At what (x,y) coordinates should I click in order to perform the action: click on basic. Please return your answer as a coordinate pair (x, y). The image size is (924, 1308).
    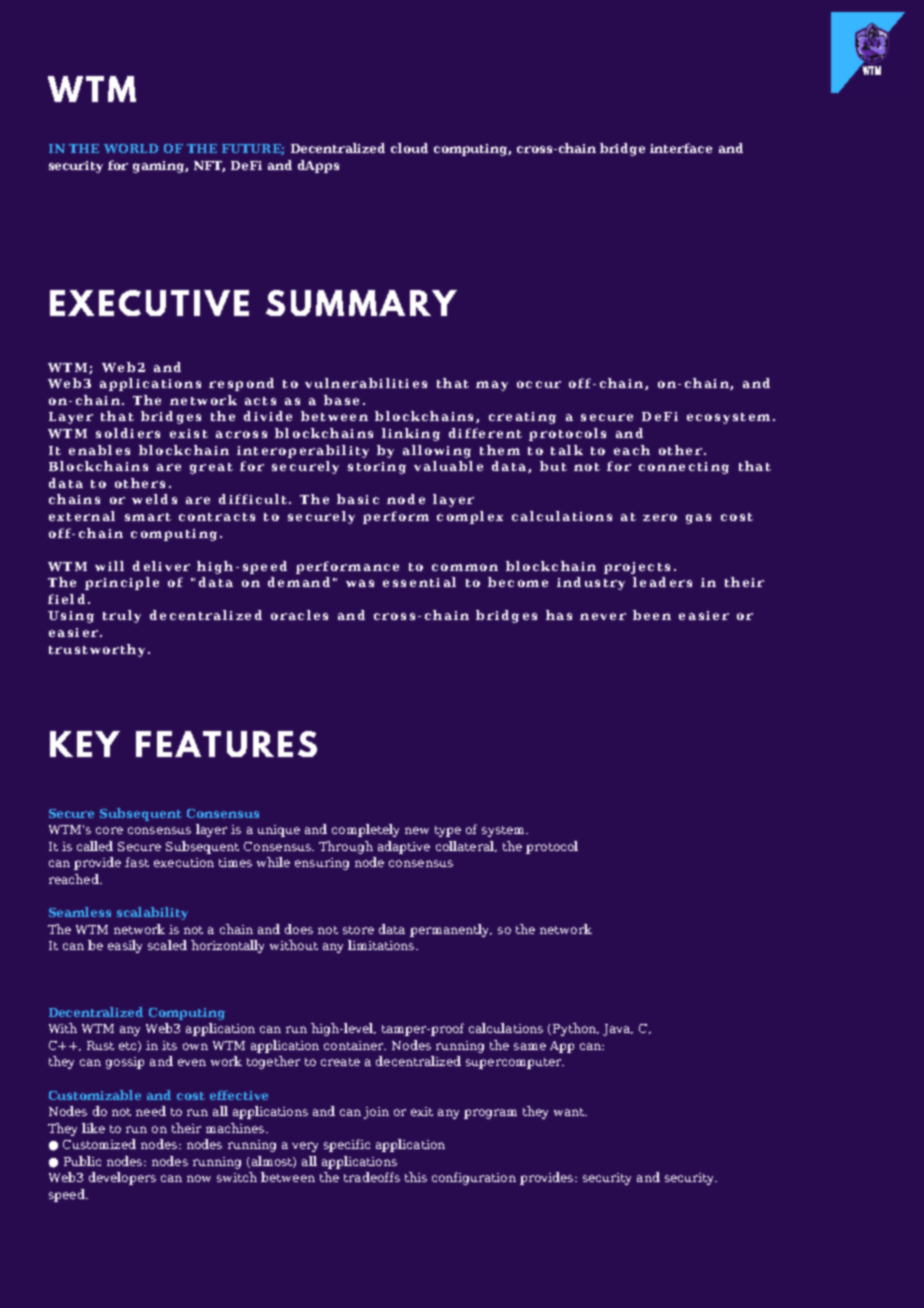
    Looking at the image, I should click on (358, 499).
